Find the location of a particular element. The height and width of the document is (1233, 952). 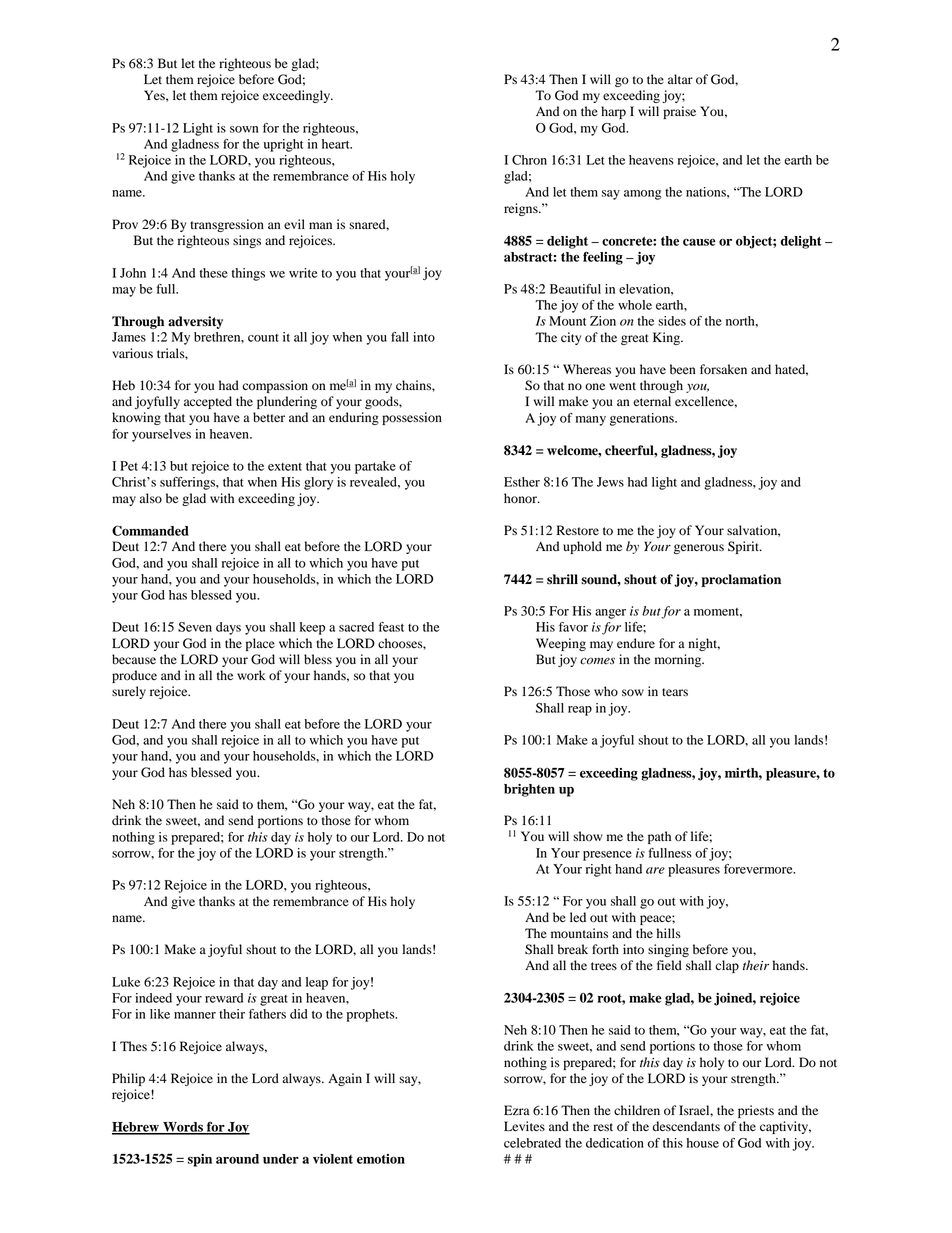

emotion is located at coordinates (381, 1159).
